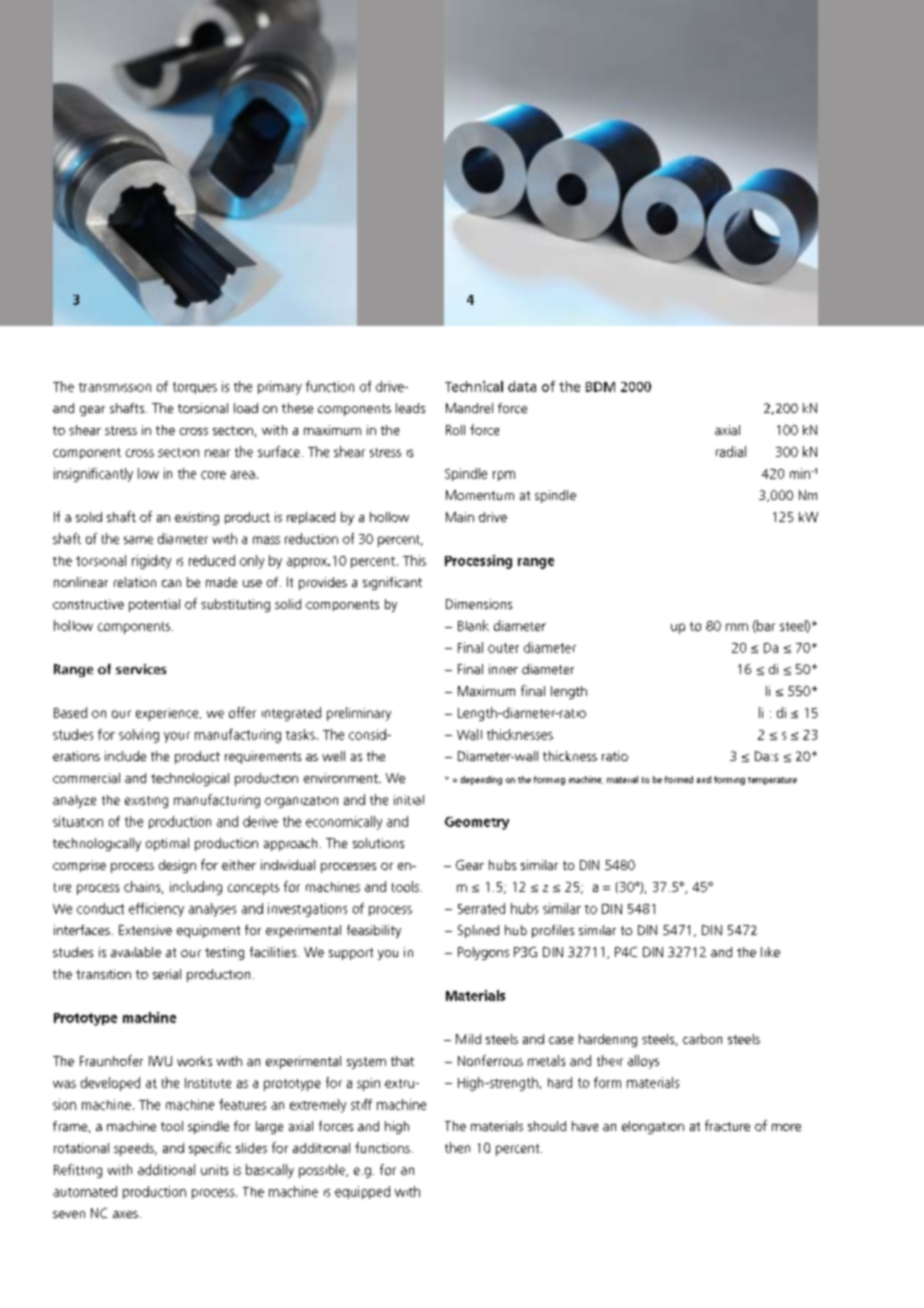 This screenshot has width=924, height=1308. Describe the element at coordinates (410, 408) in the screenshot. I see `leads` at that location.
